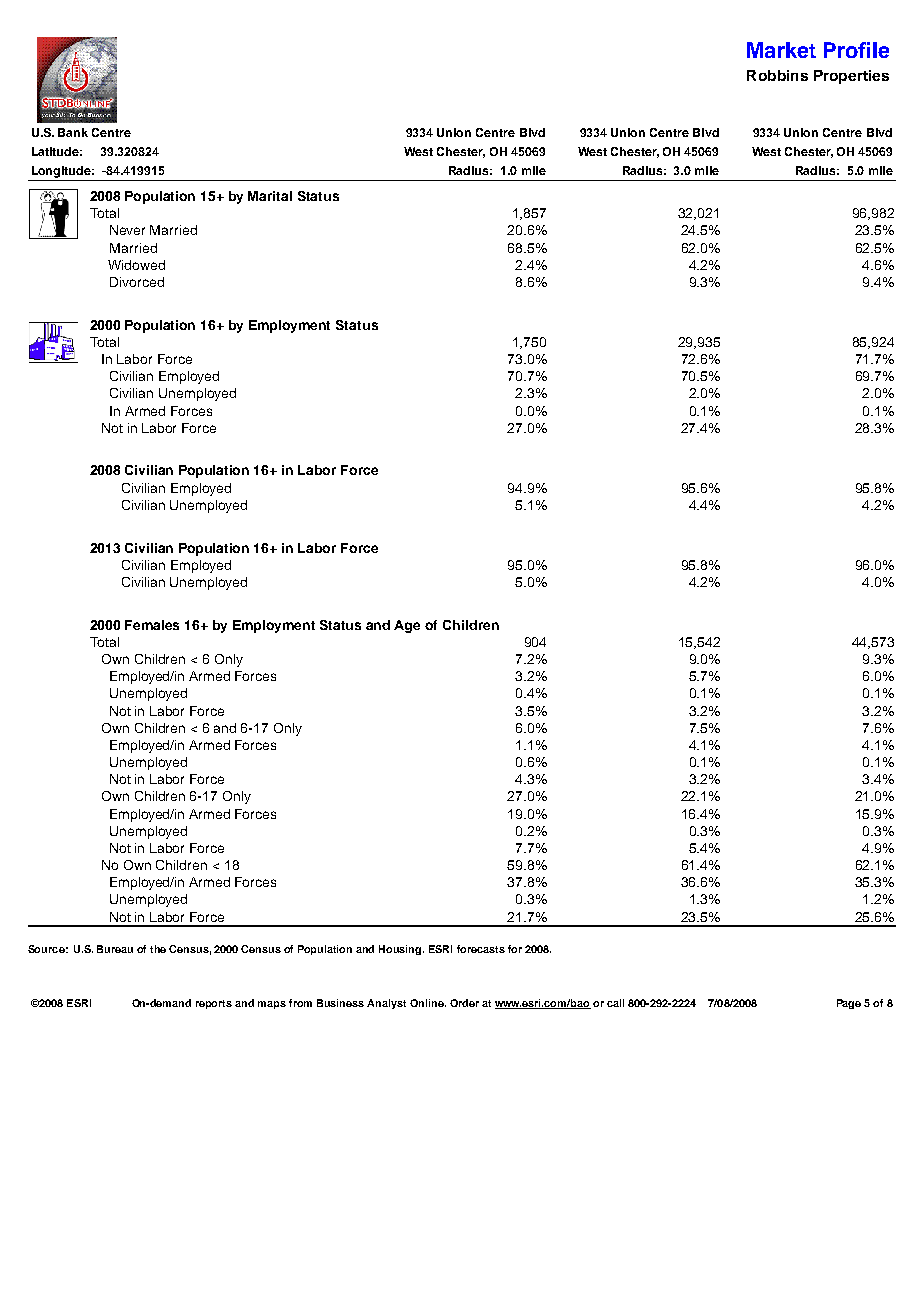  I want to click on Bank, so click(73, 132).
